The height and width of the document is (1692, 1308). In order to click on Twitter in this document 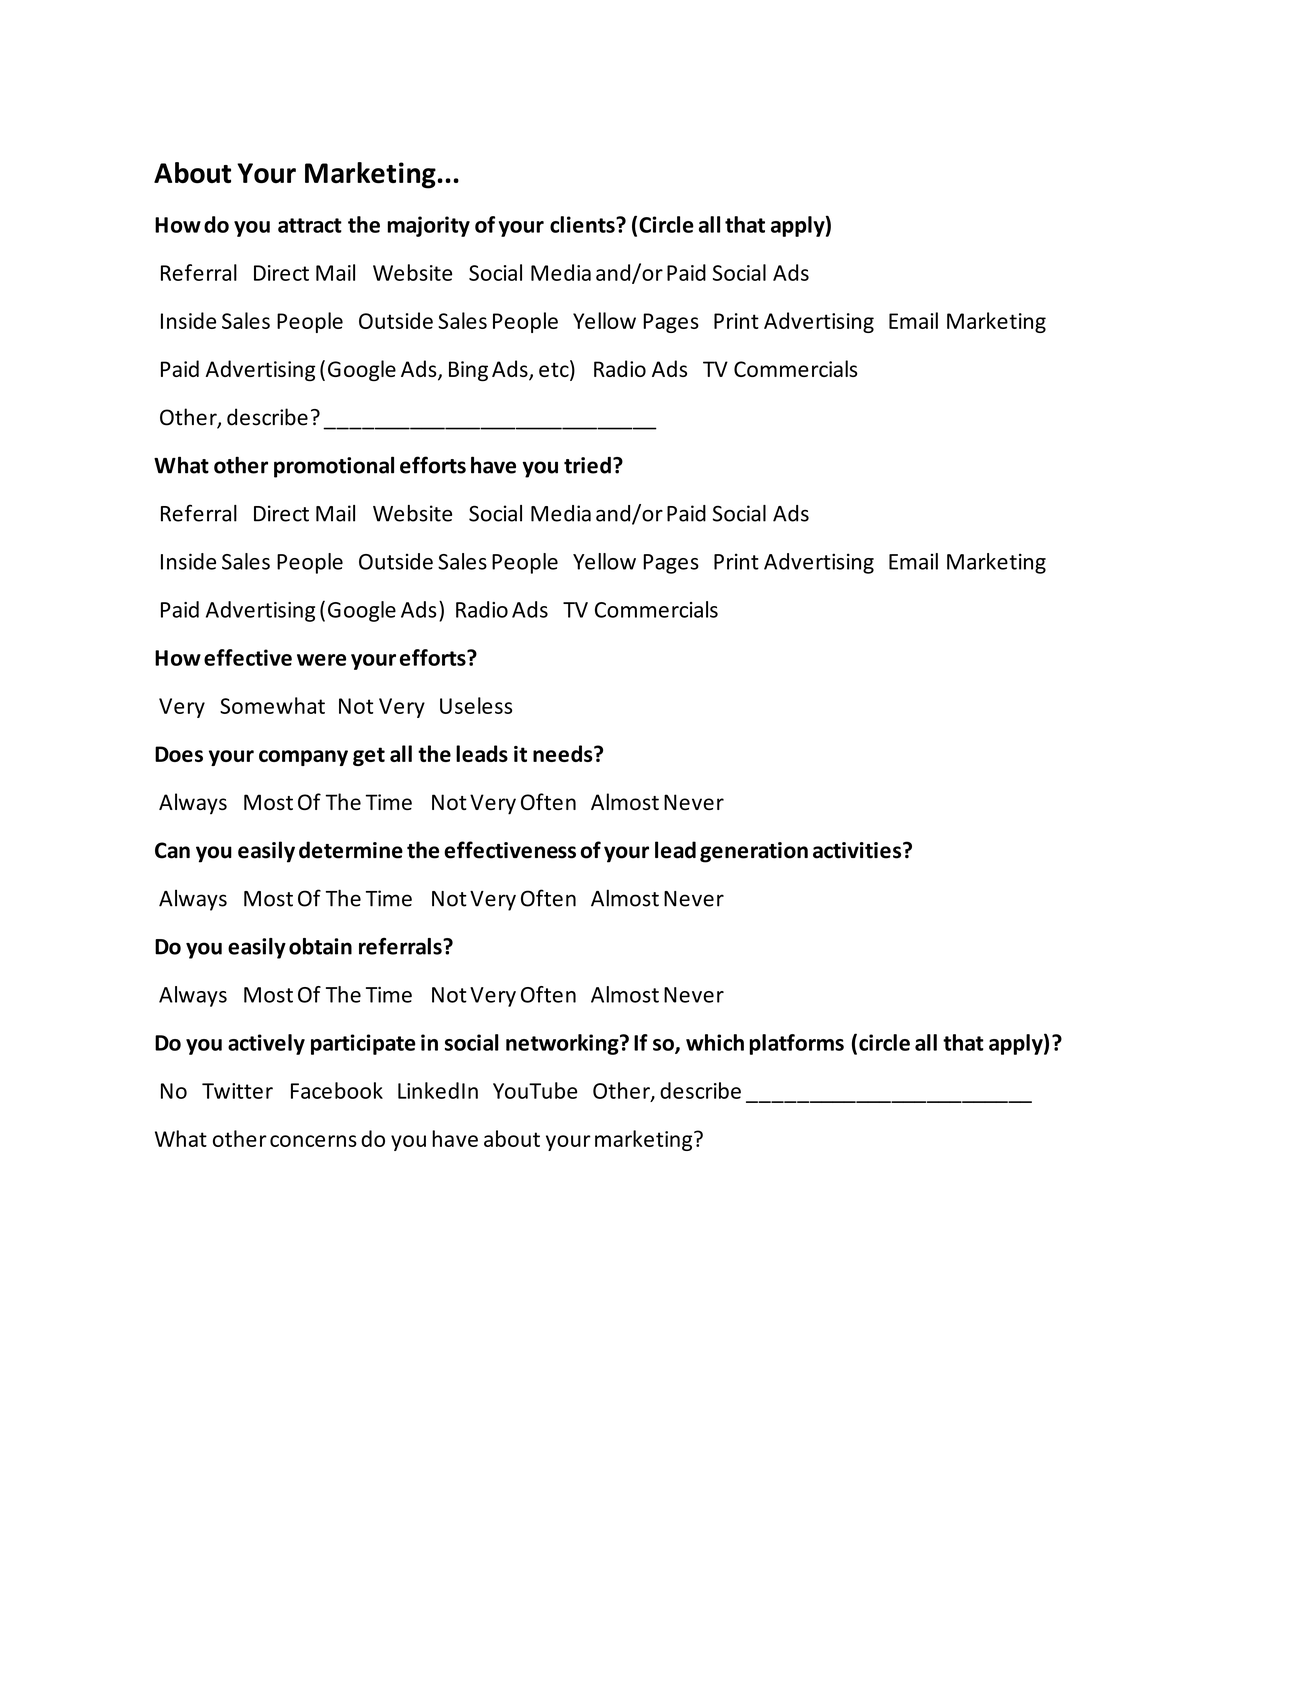, I will do `click(237, 1091)`.
